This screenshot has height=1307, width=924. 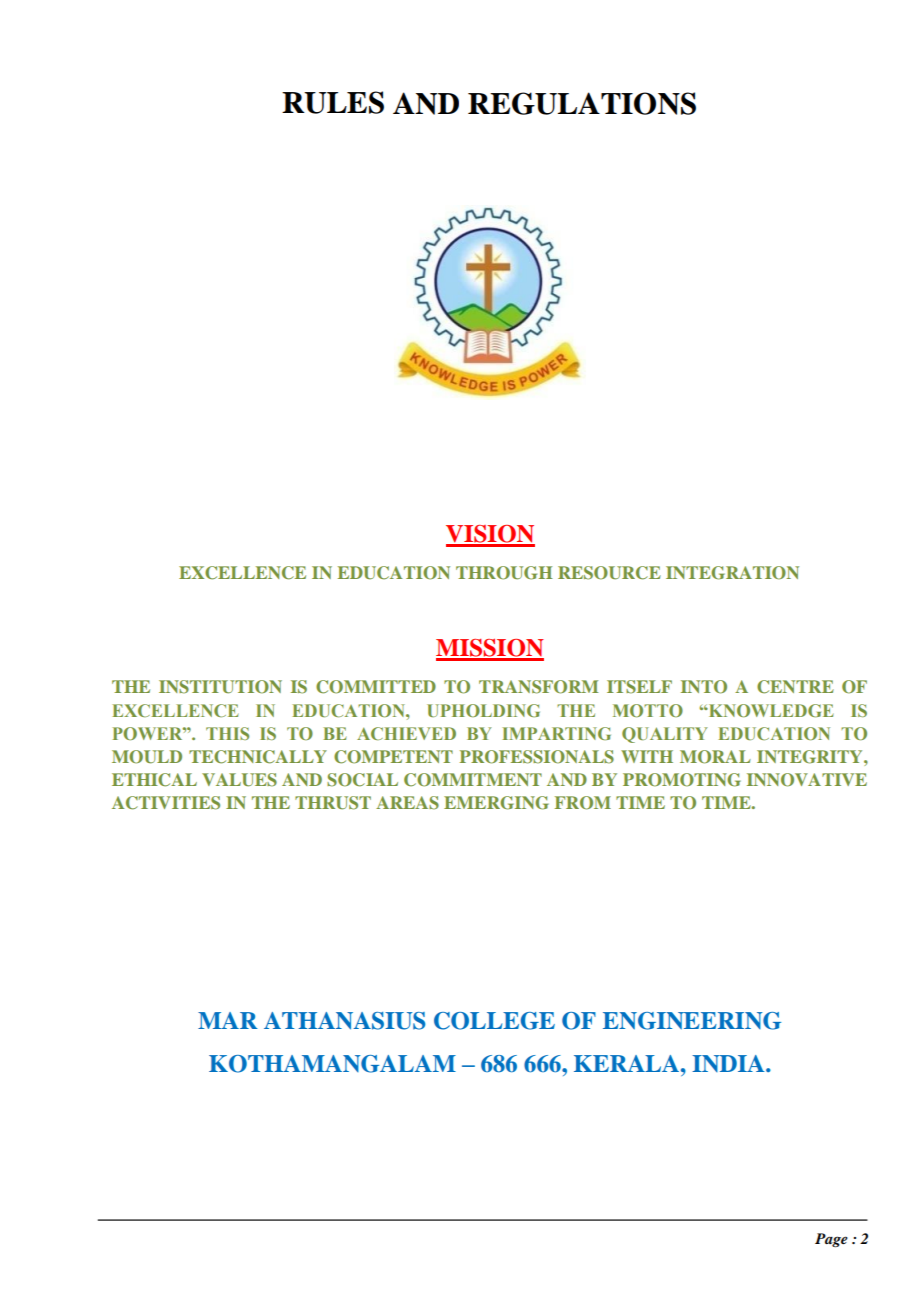 I want to click on MAR, so click(x=228, y=1020).
